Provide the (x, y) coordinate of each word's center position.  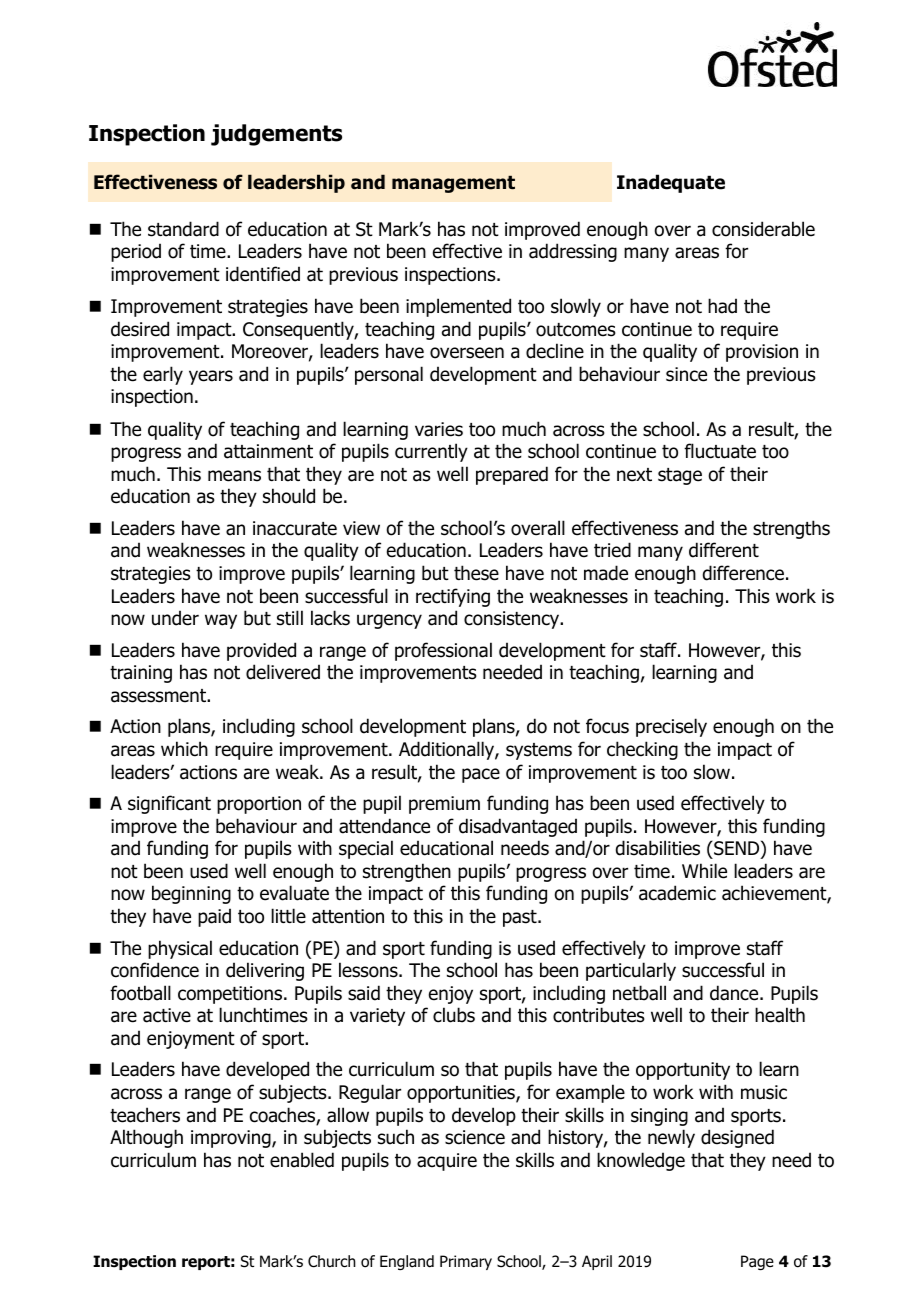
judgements (276, 135)
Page (757, 1263)
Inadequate (671, 183)
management (453, 184)
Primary (466, 1262)
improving (232, 1139)
